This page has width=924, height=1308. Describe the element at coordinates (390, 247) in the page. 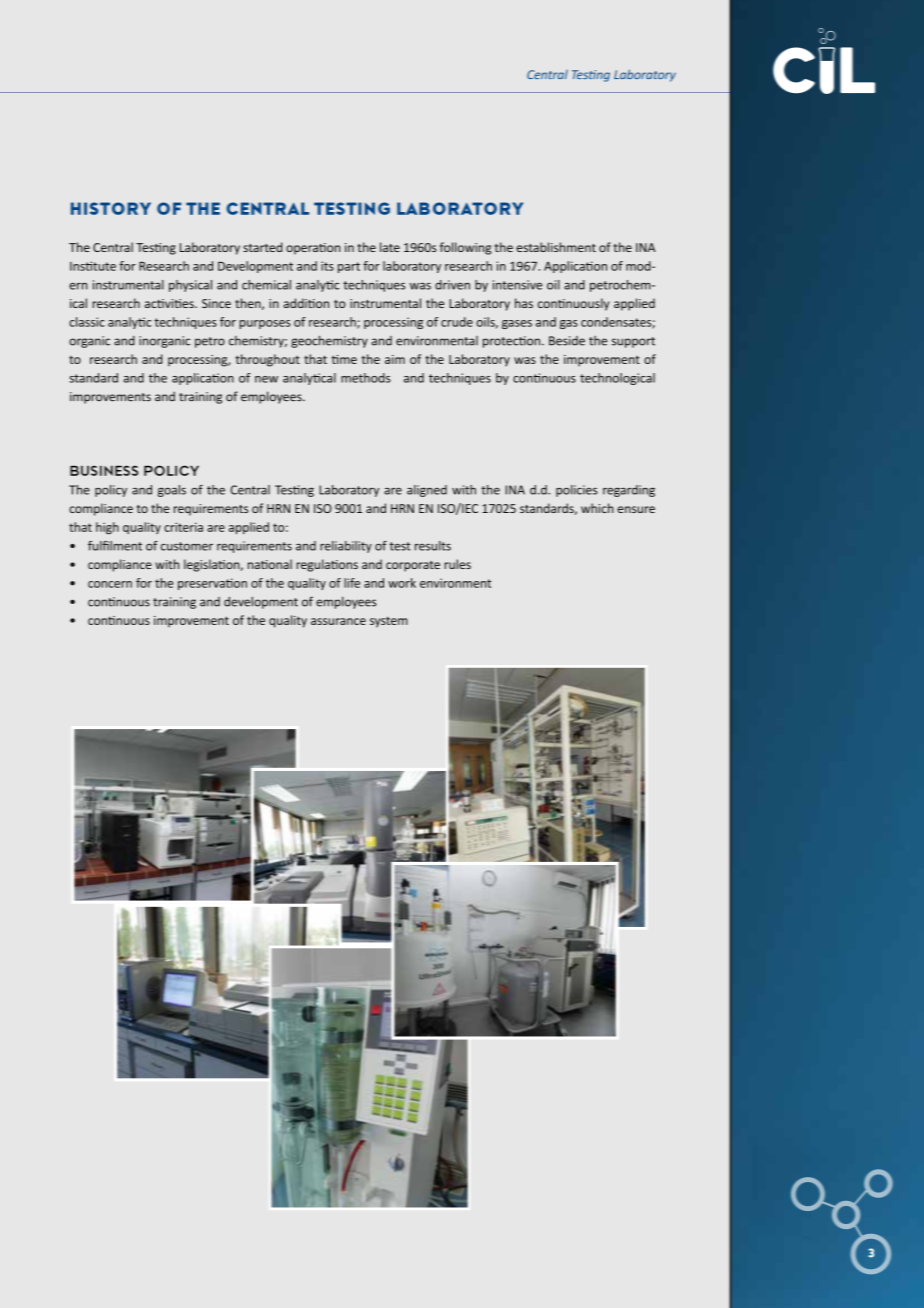

I see `late` at that location.
